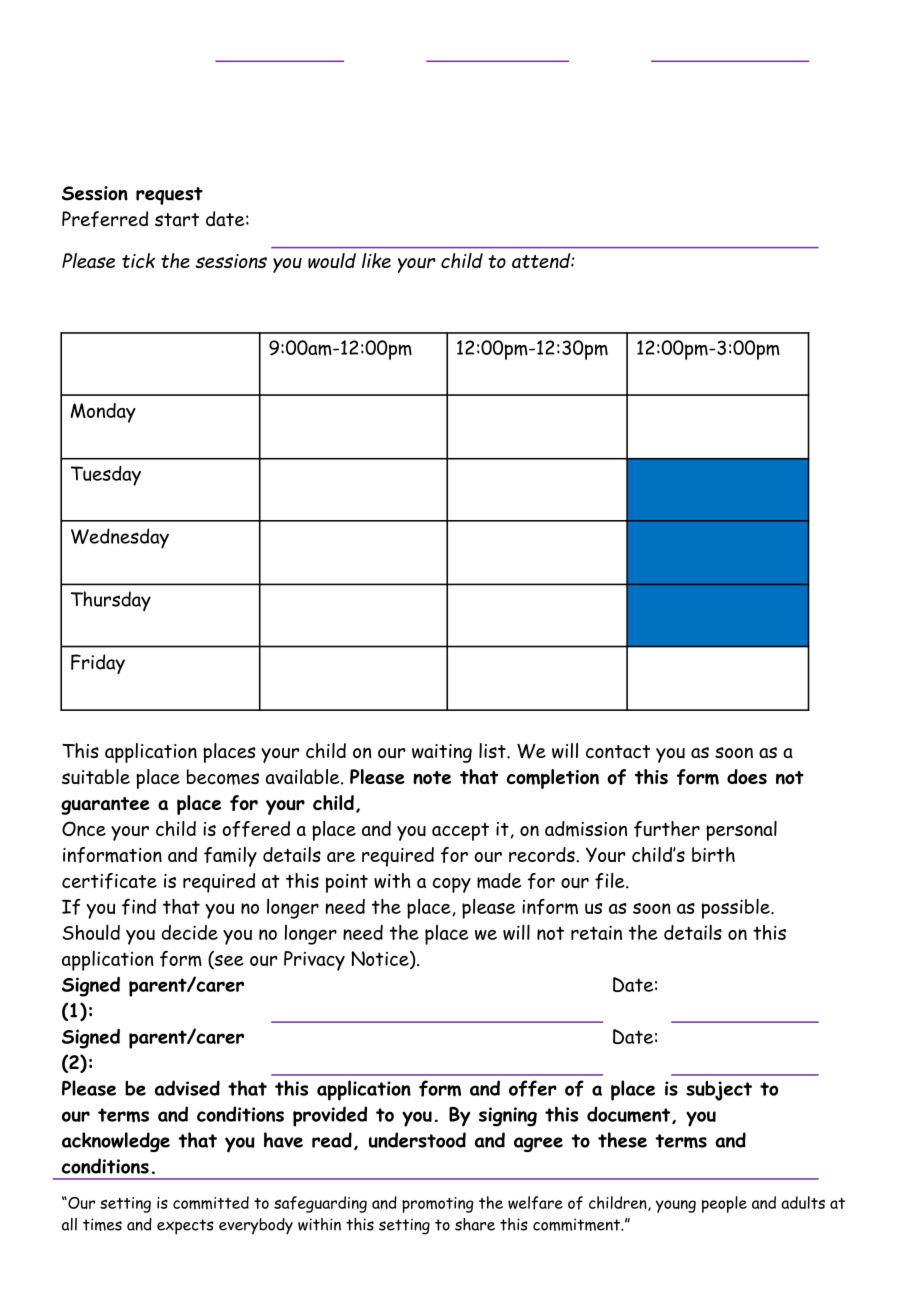 The height and width of the screenshot is (1307, 924). Describe the element at coordinates (190, 932) in the screenshot. I see `decide` at that location.
